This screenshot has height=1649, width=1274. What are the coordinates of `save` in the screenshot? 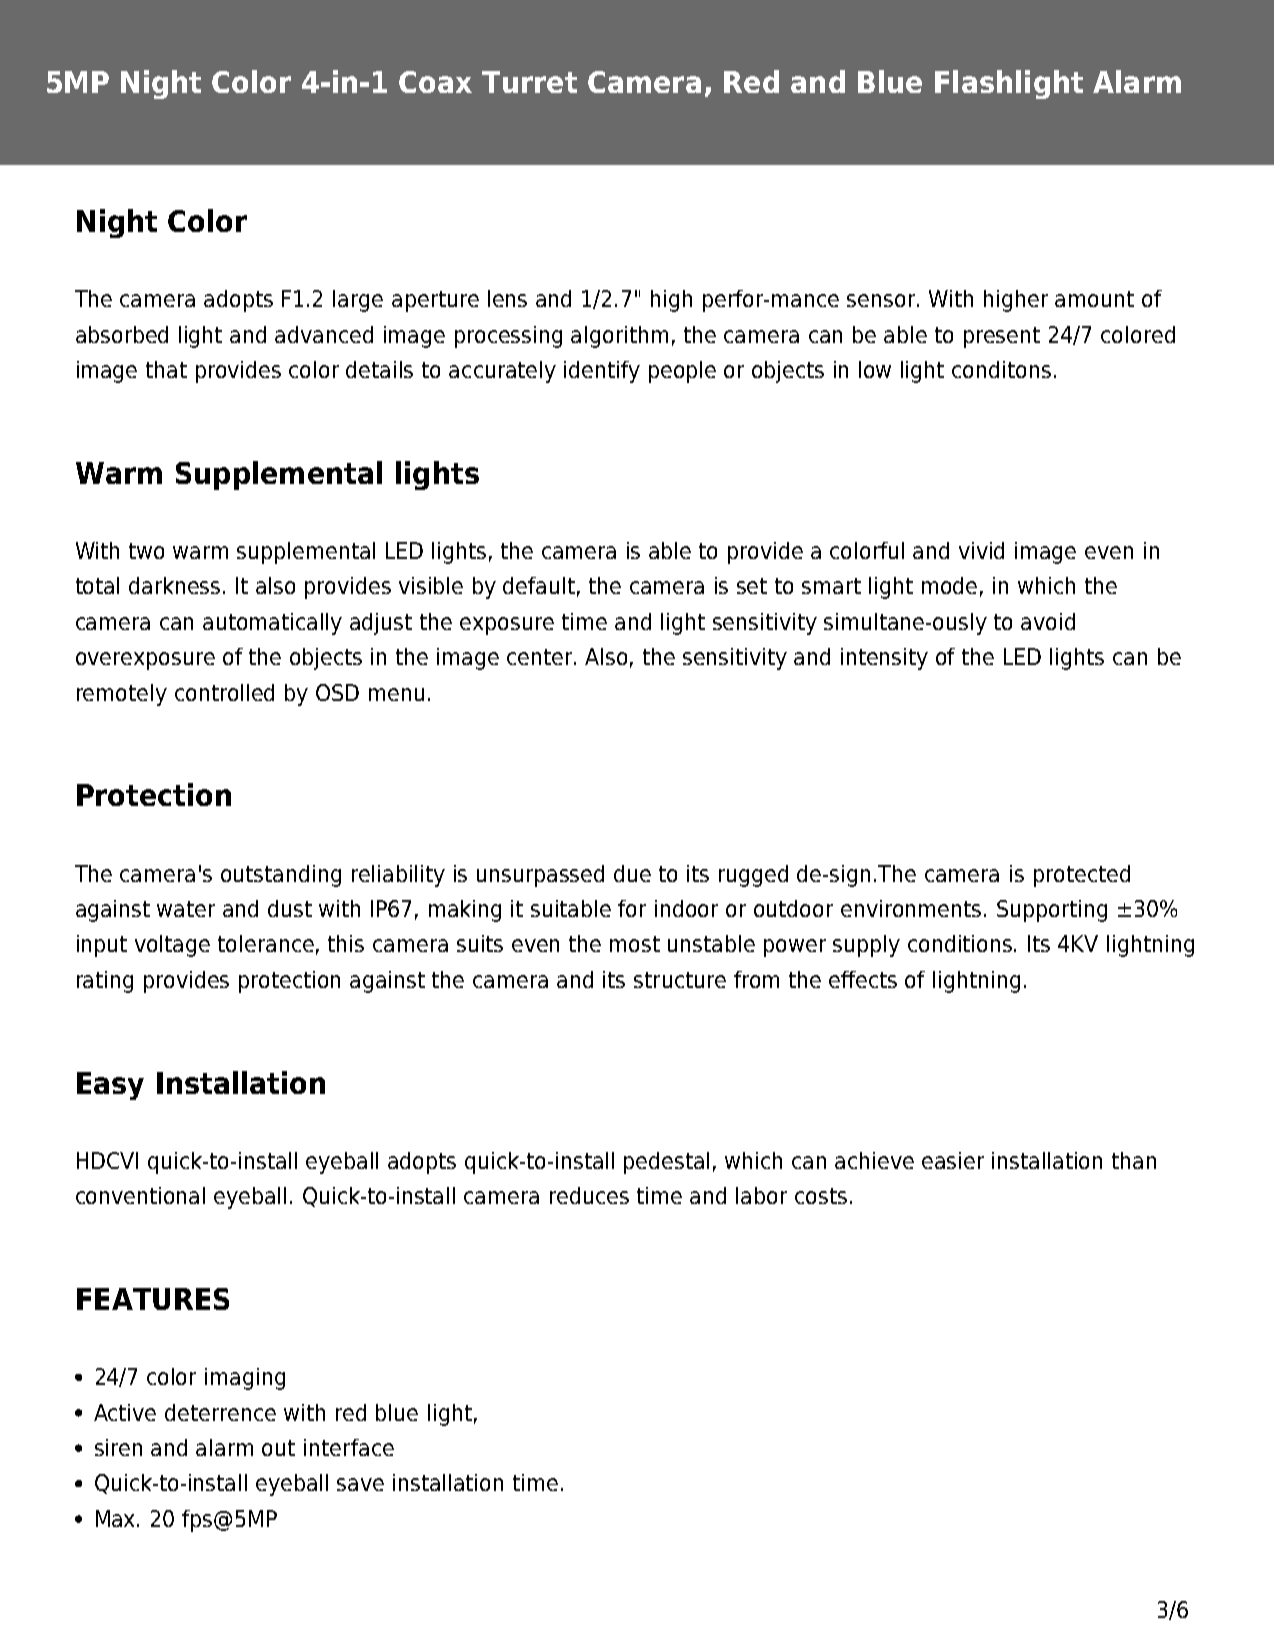 It's located at (360, 1484).
